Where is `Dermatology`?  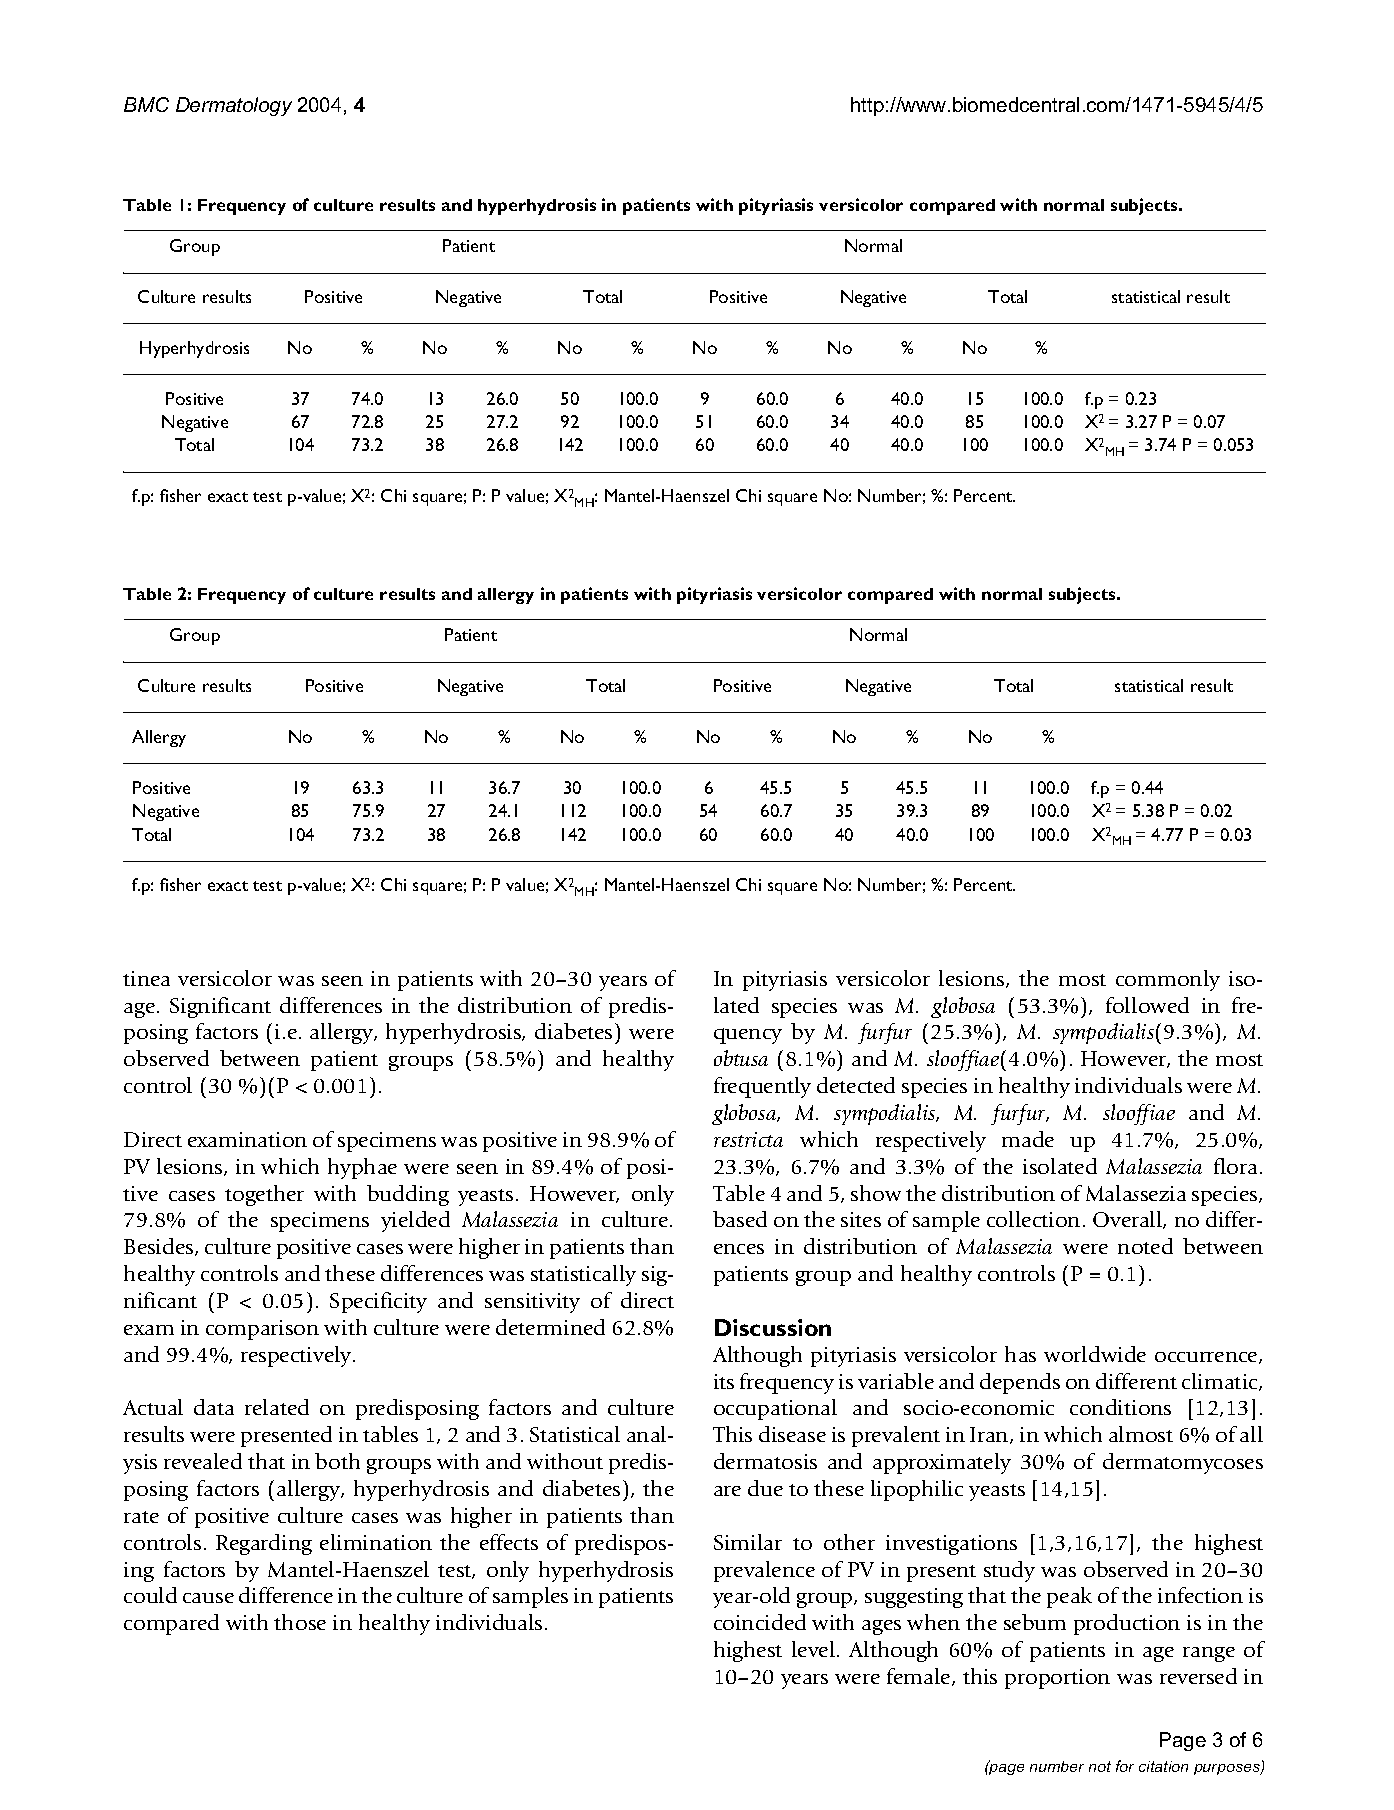
Dermatology is located at coordinates (234, 106).
